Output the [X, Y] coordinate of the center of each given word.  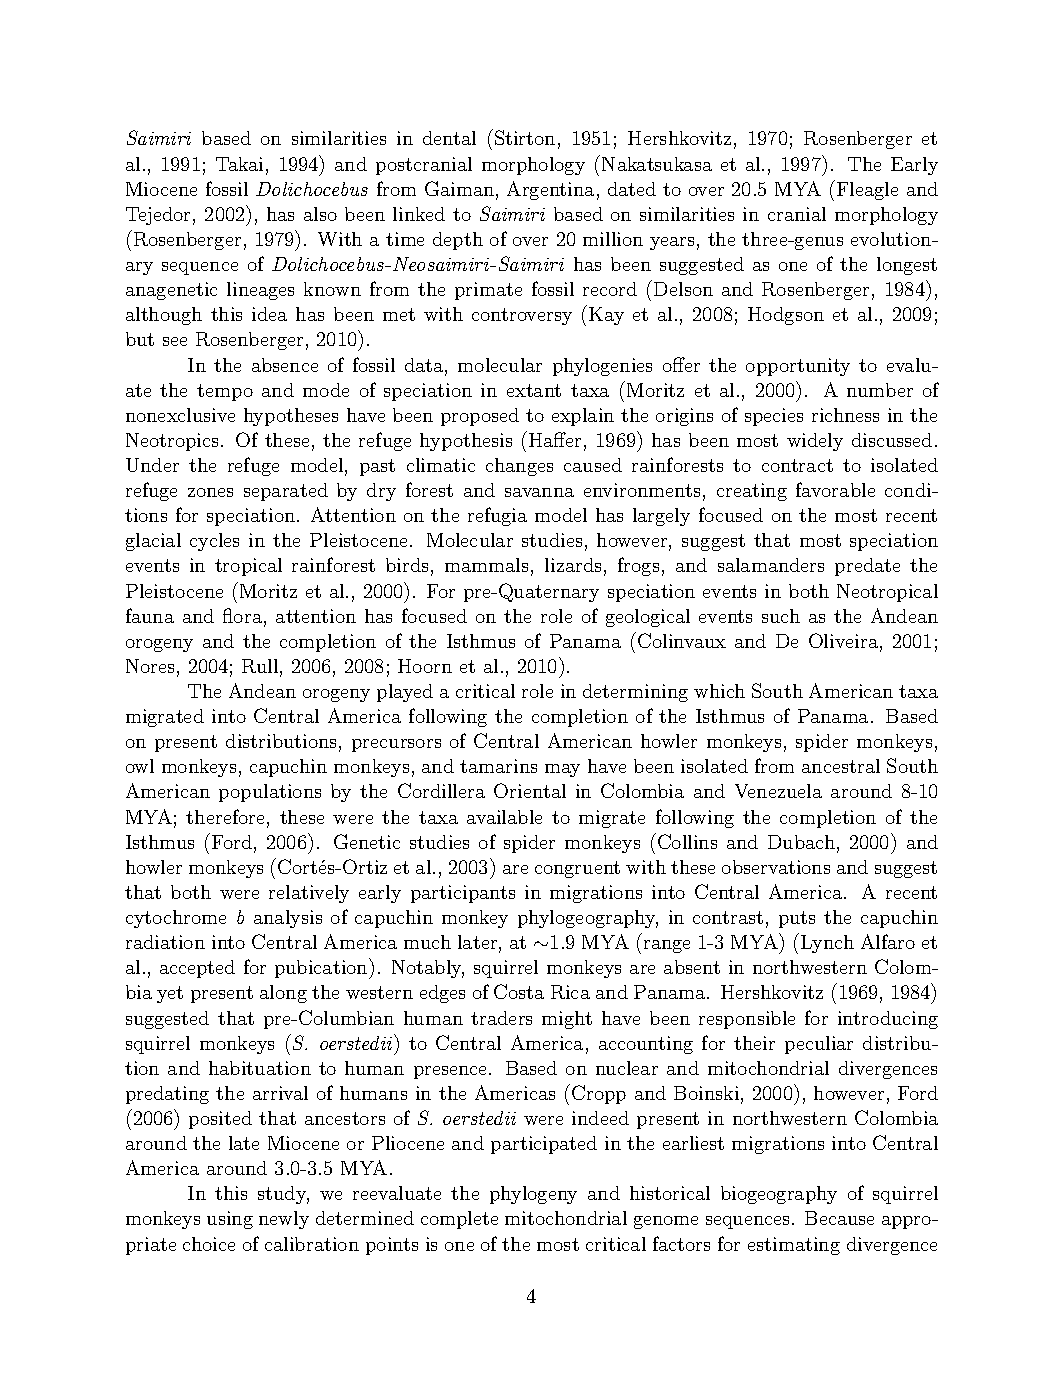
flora [244, 617]
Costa [519, 991]
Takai [239, 164]
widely [815, 442]
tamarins [498, 766]
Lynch [826, 943]
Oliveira [843, 640]
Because [839, 1218]
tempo [225, 392]
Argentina [550, 190]
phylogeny [533, 1195]
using [230, 1220]
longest [907, 266]
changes [519, 467]
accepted [197, 969]
